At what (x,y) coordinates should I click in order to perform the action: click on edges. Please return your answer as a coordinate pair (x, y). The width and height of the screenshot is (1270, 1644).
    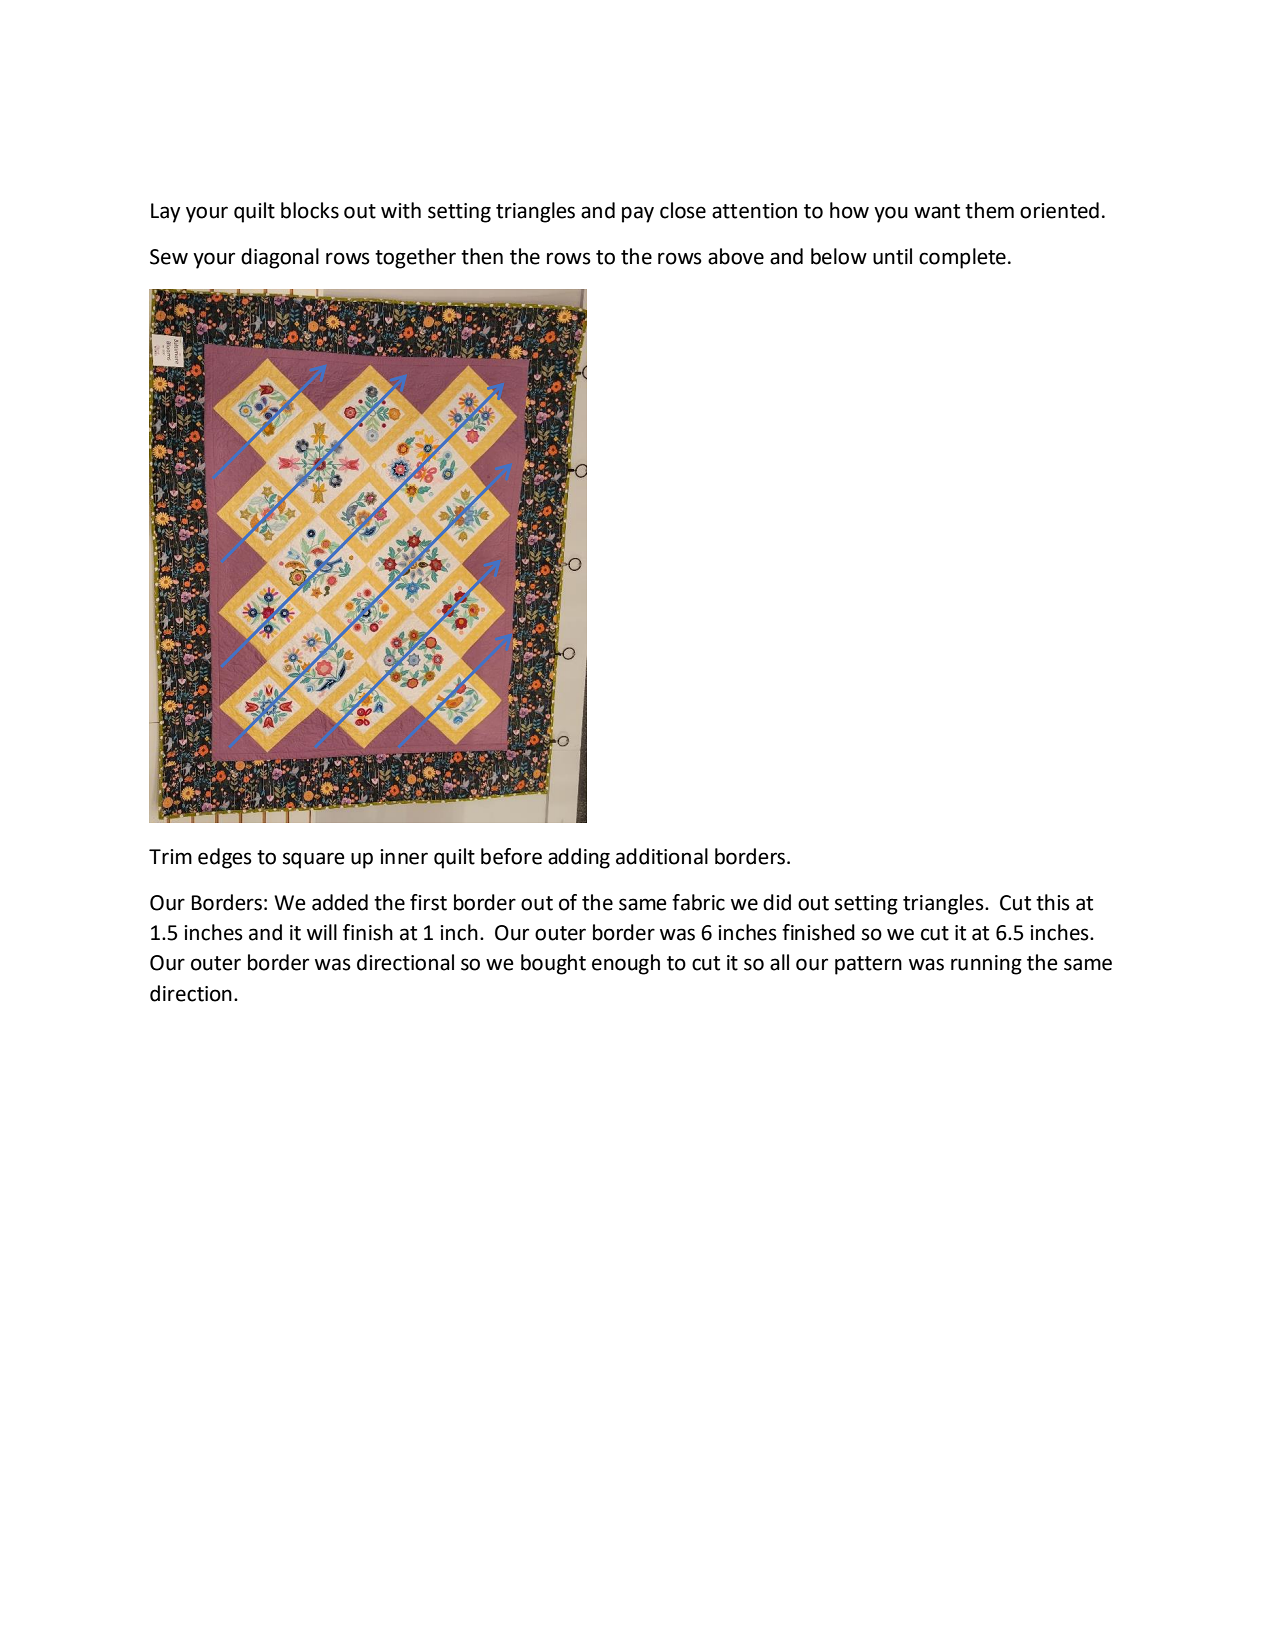
    Looking at the image, I should click on (225, 858).
